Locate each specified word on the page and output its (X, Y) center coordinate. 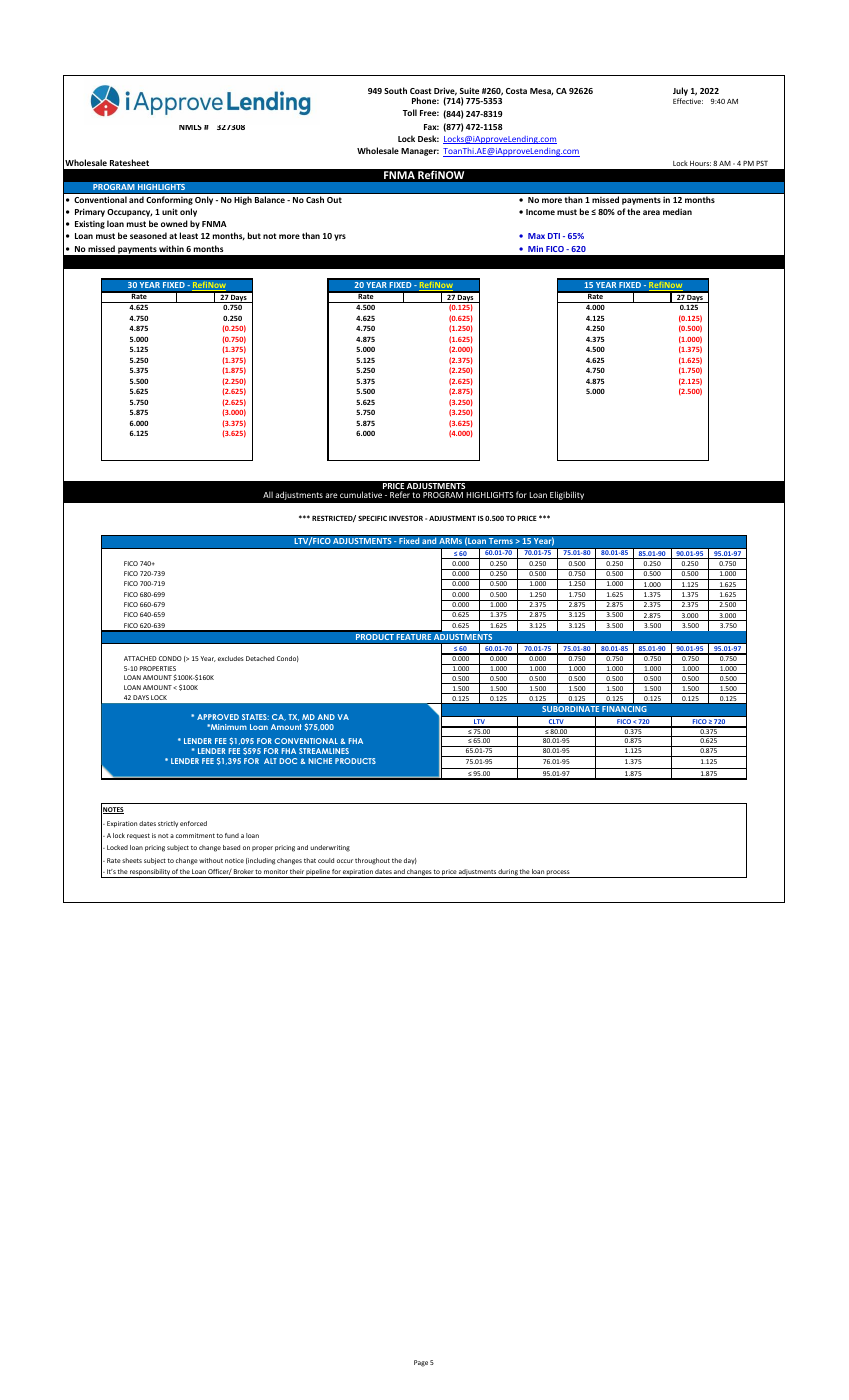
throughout (372, 861)
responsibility (150, 873)
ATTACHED (140, 658)
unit (170, 211)
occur (345, 861)
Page (421, 1363)
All (268, 494)
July (680, 93)
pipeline (318, 873)
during (508, 873)
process (558, 874)
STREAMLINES (324, 751)
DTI (554, 236)
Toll (410, 112)
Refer (400, 494)
